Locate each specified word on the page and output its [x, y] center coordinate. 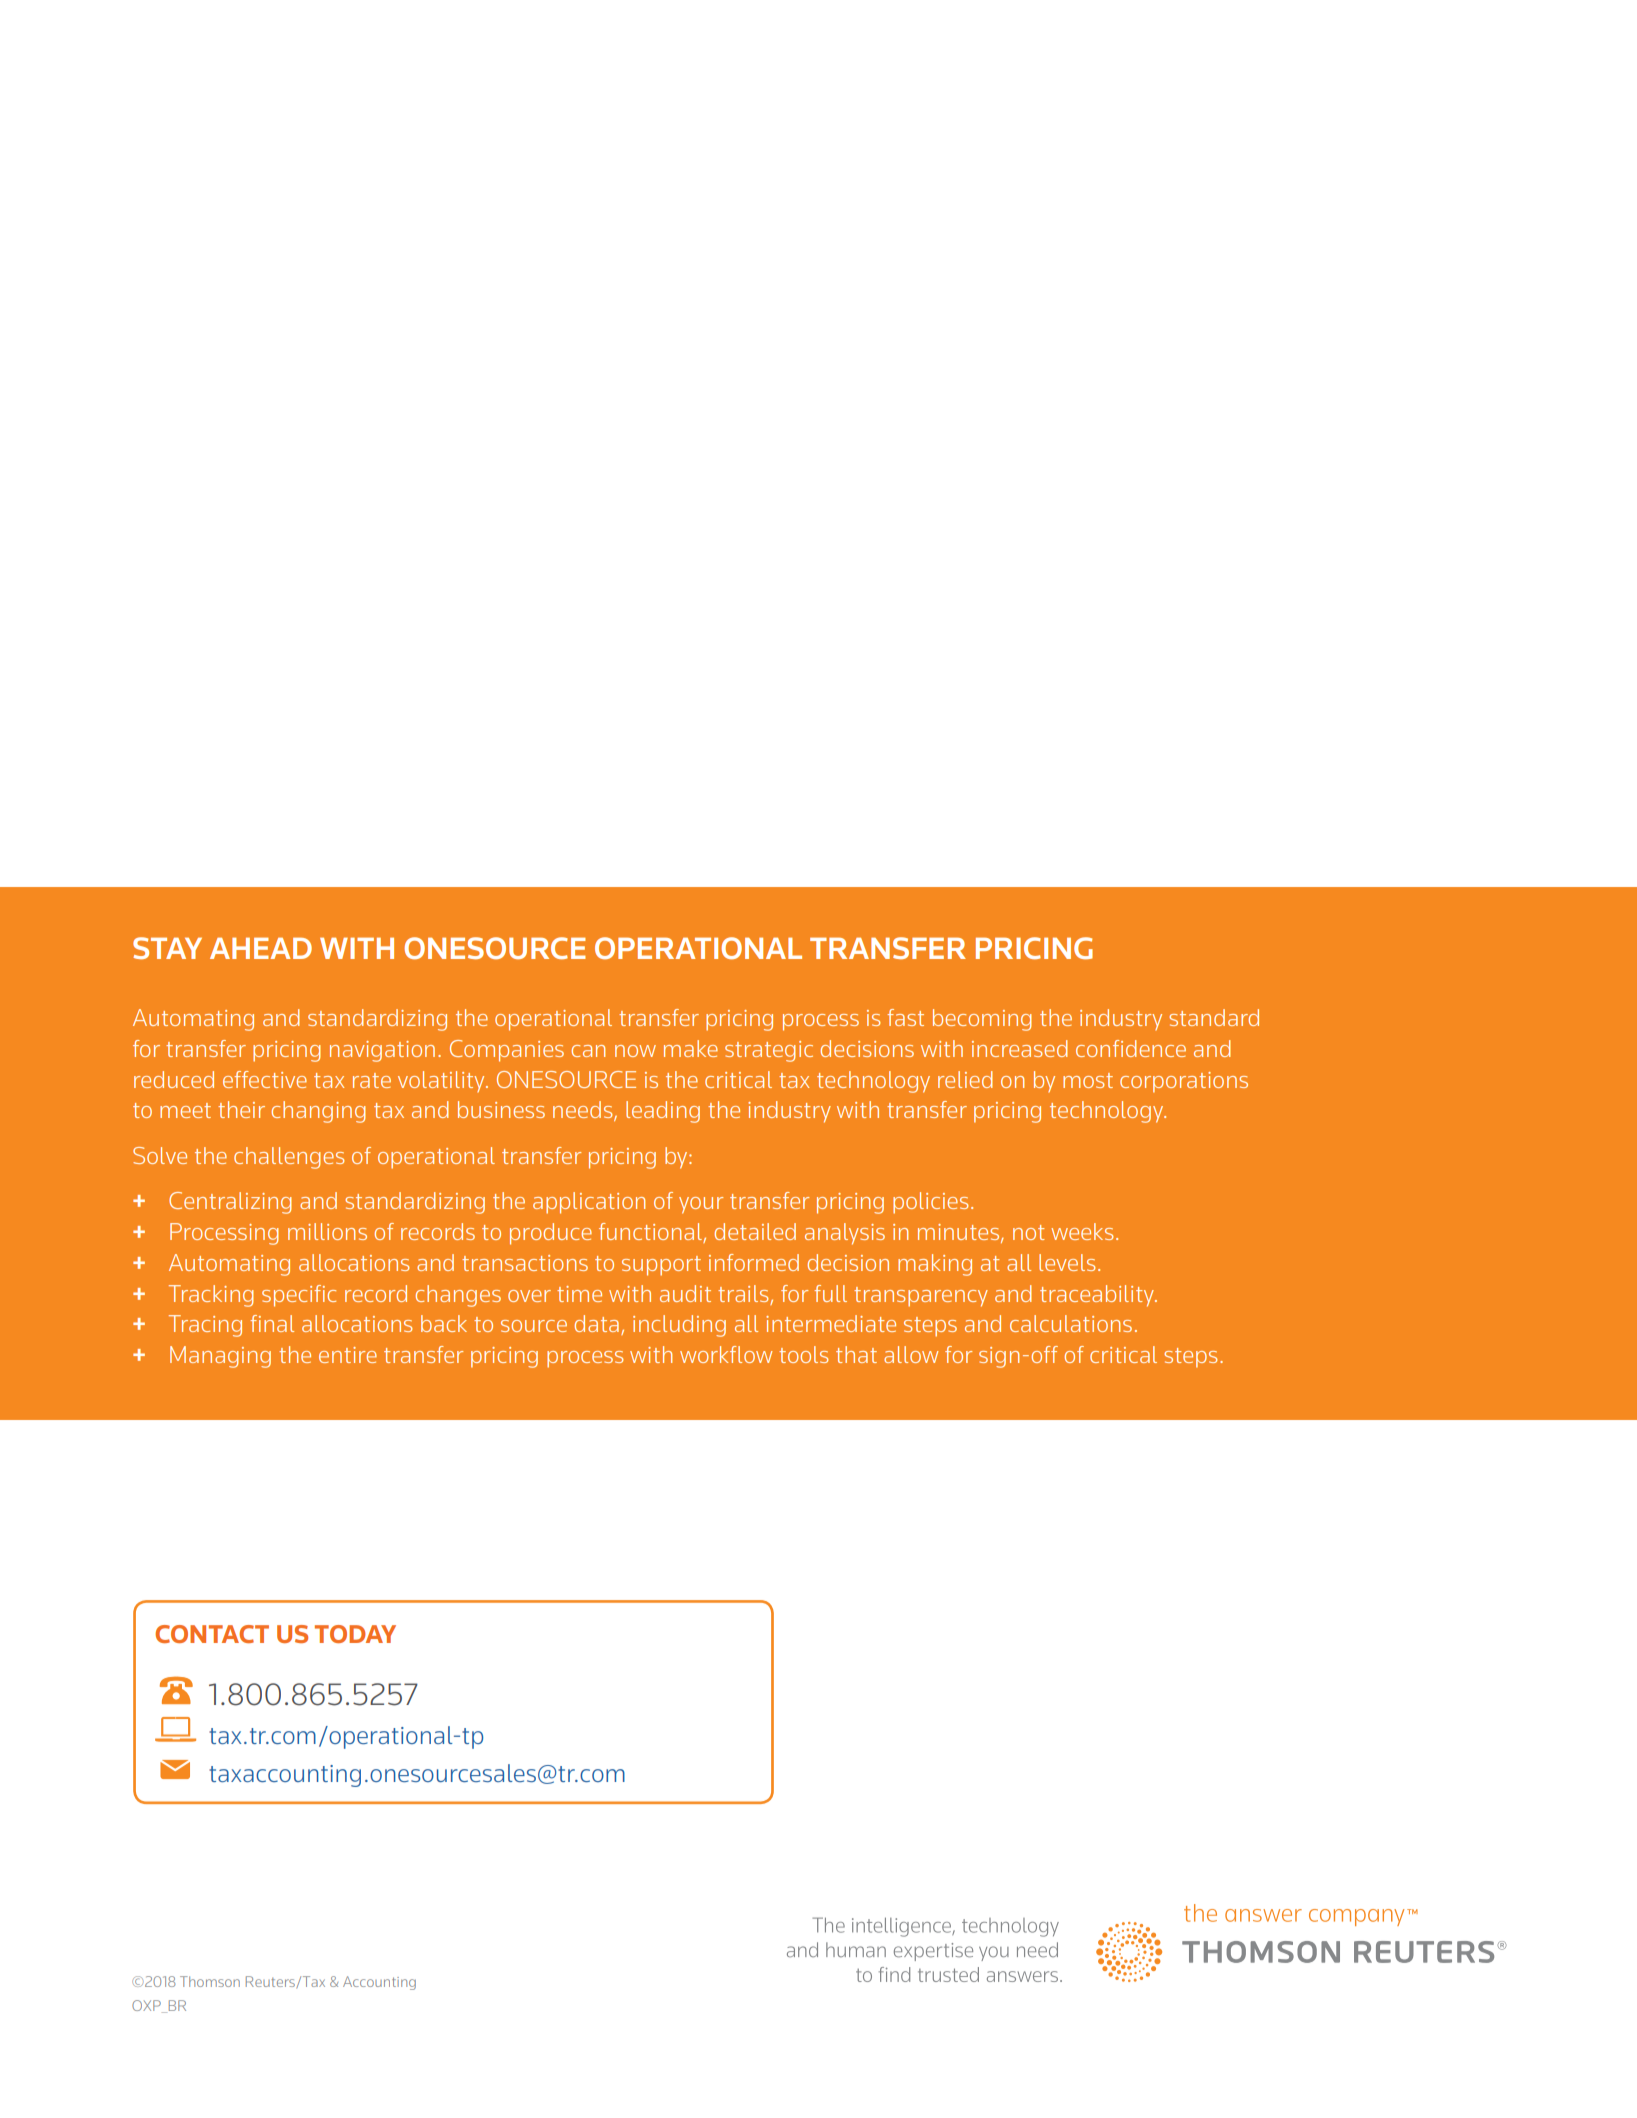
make [691, 1048]
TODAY [355, 1634]
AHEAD [261, 948]
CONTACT [212, 1634]
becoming [982, 1020]
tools [803, 1354]
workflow [726, 1354]
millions [327, 1231]
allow [911, 1354]
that [856, 1354]
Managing [220, 1357]
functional [651, 1233]
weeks [1082, 1231]
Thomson [210, 1981]
